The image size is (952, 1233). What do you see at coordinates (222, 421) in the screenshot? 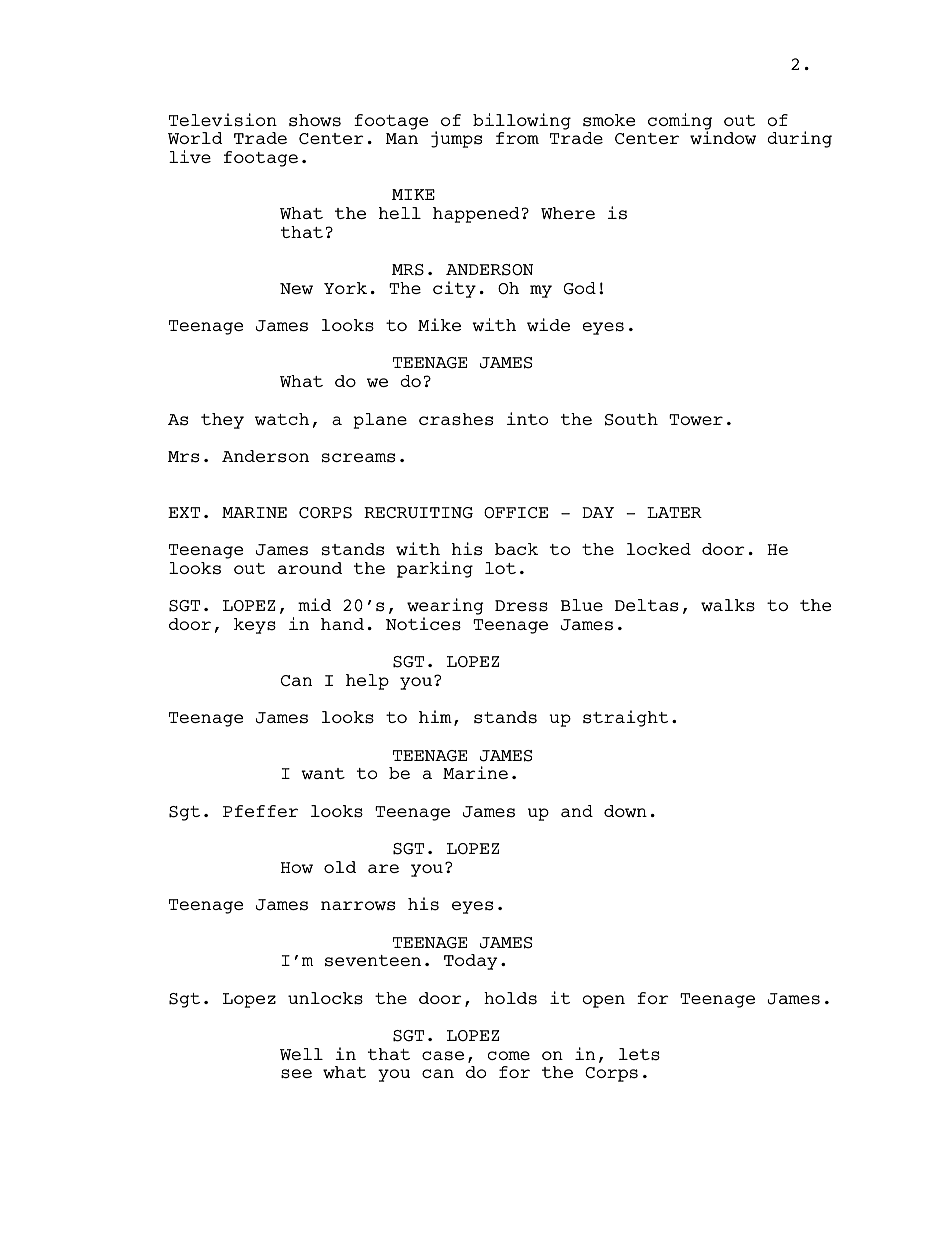
I see `they` at bounding box center [222, 421].
